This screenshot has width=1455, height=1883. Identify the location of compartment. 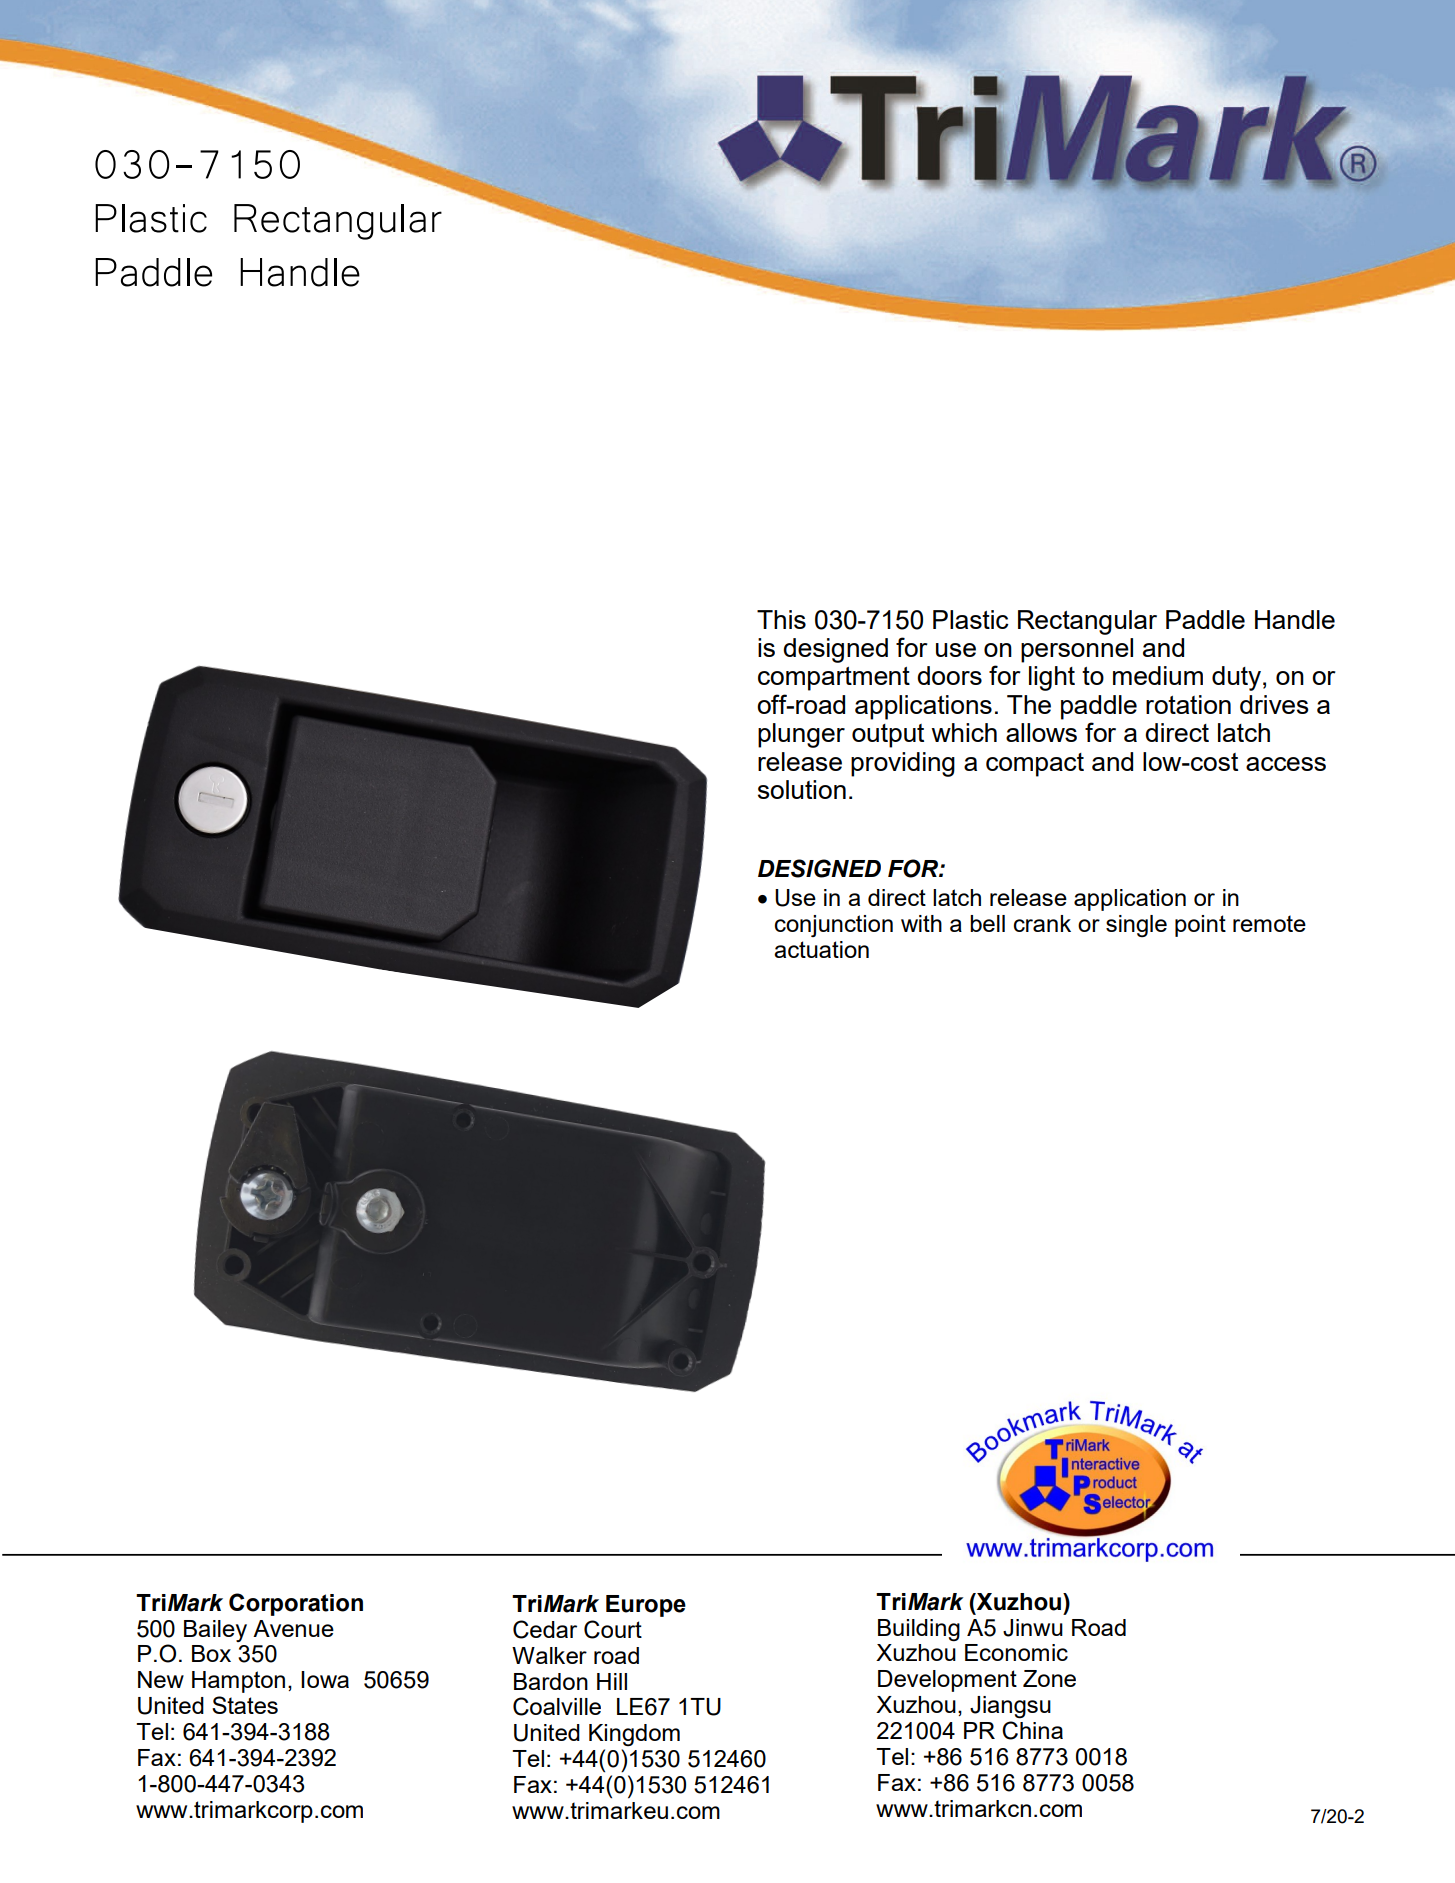
(834, 679).
